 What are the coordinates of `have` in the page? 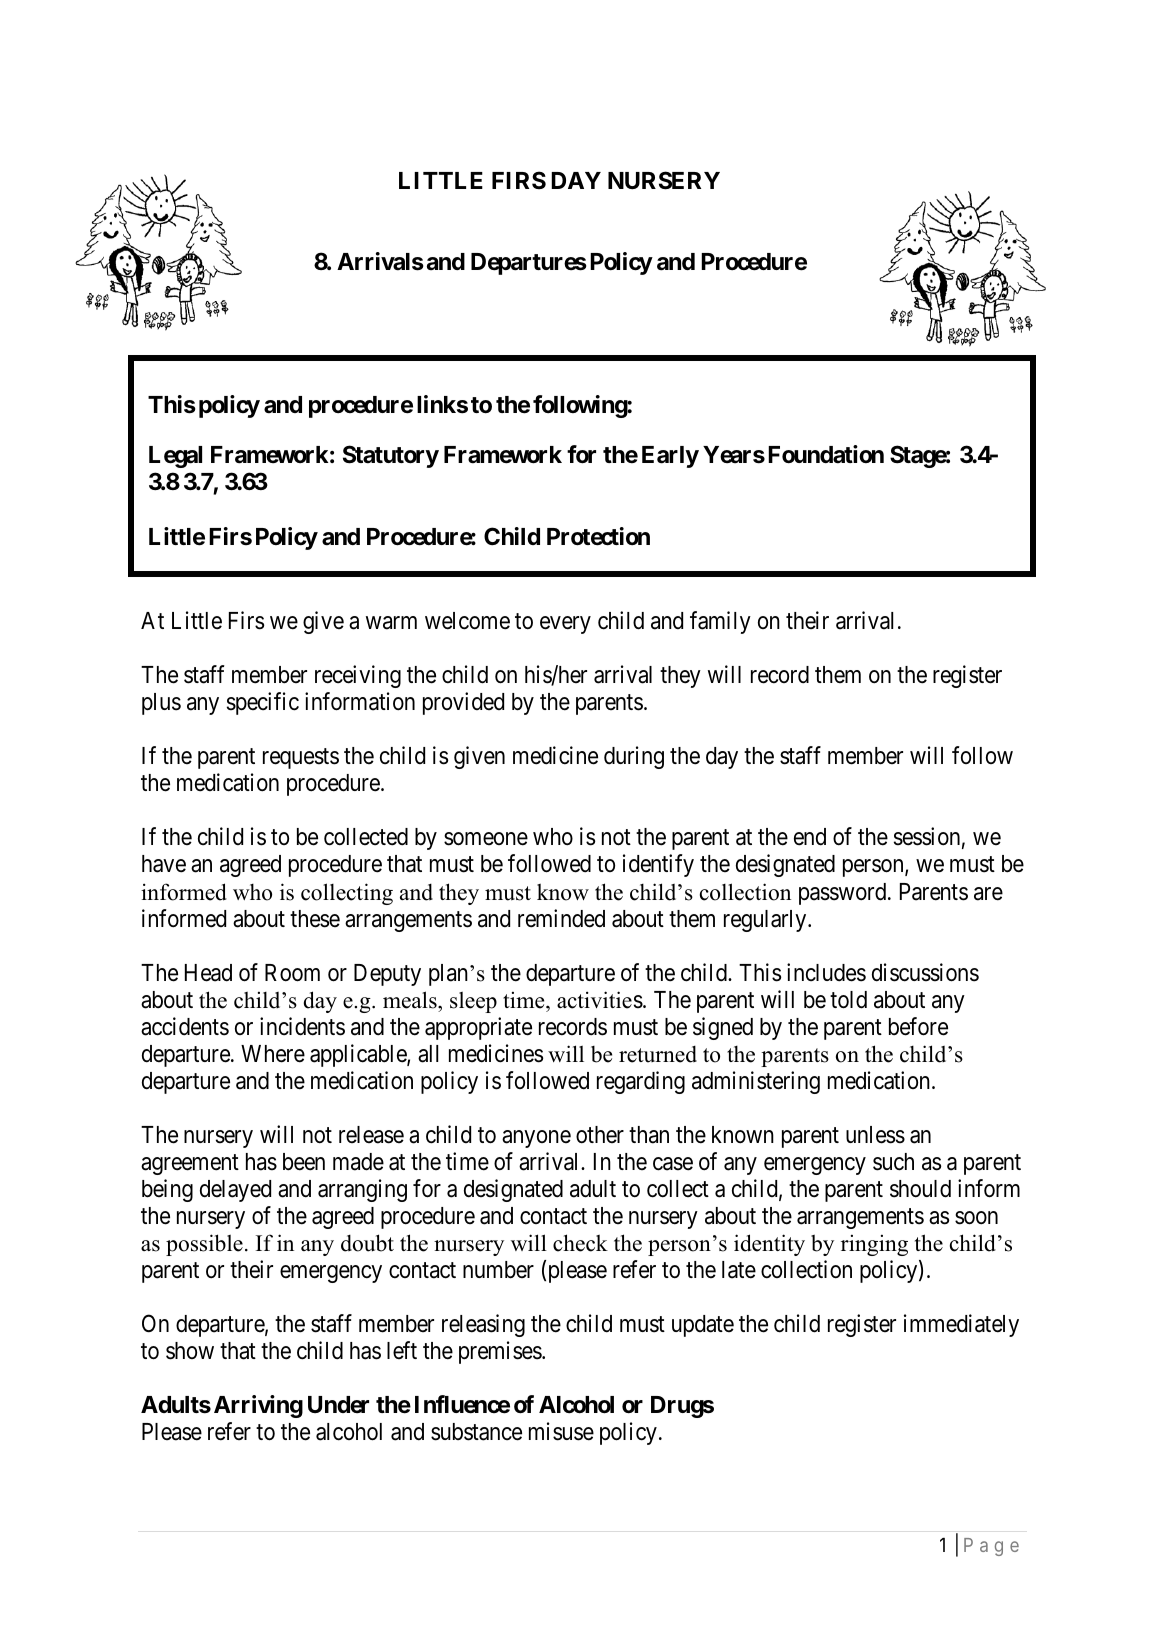 It's located at (164, 864).
